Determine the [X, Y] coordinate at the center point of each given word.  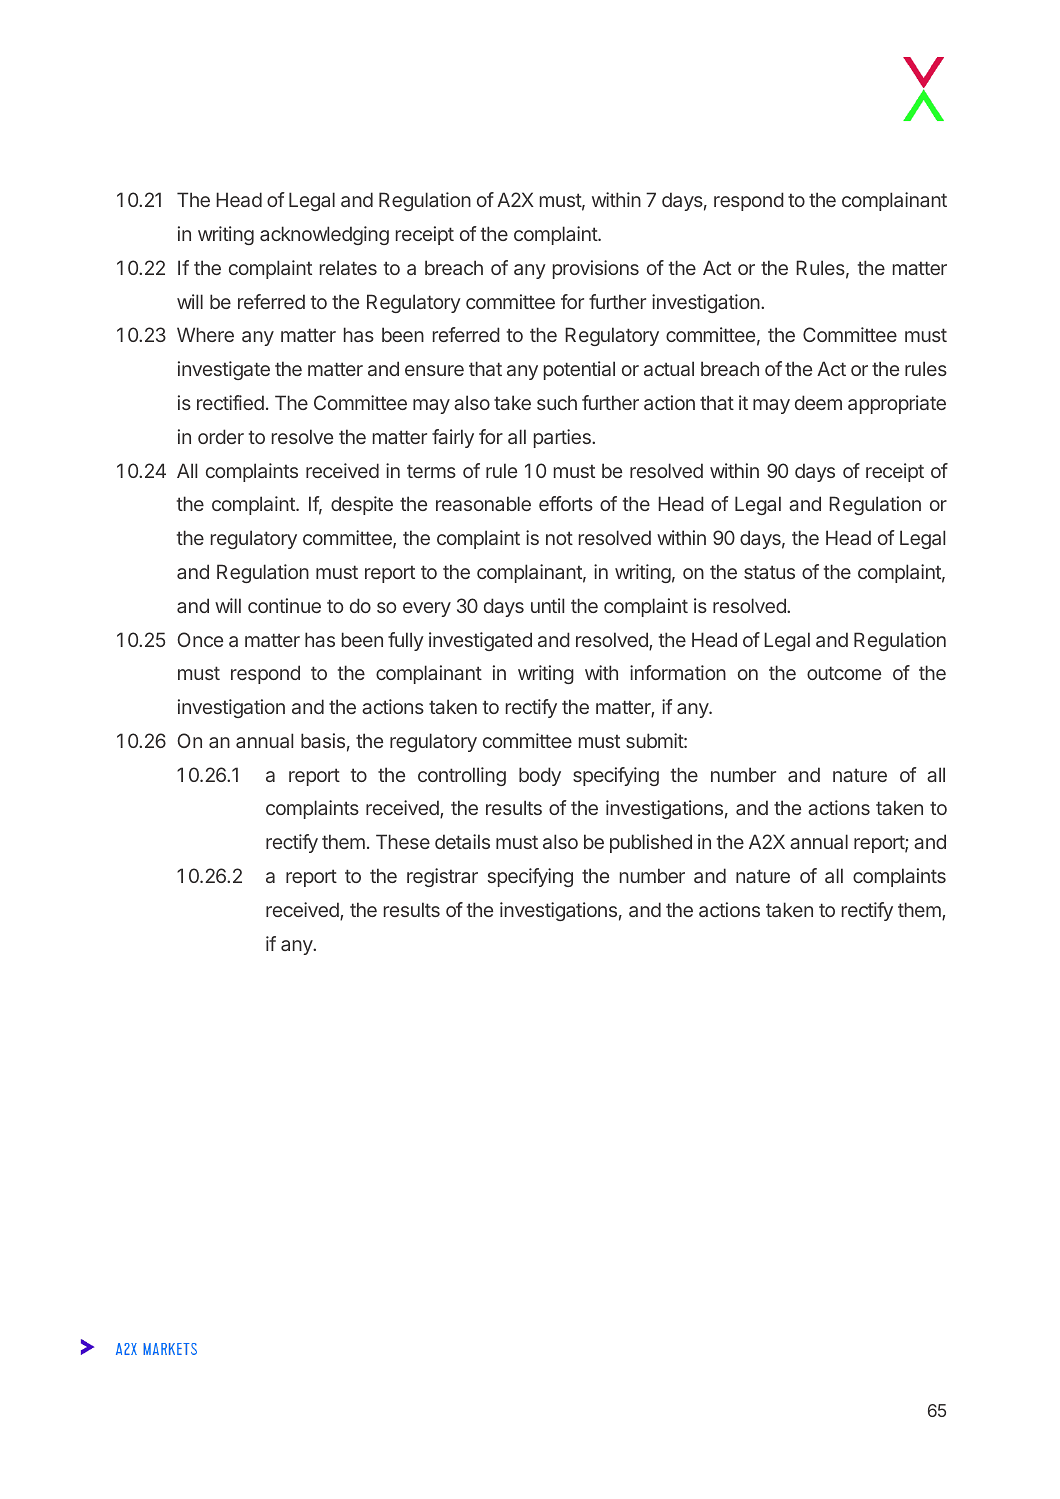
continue [284, 605]
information [678, 672]
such [557, 402]
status [769, 572]
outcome [844, 673]
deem [818, 402]
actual [669, 368]
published [651, 843]
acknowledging [324, 235]
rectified [230, 402]
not [559, 538]
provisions [596, 269]
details [462, 841]
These [403, 841]
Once [200, 639]
